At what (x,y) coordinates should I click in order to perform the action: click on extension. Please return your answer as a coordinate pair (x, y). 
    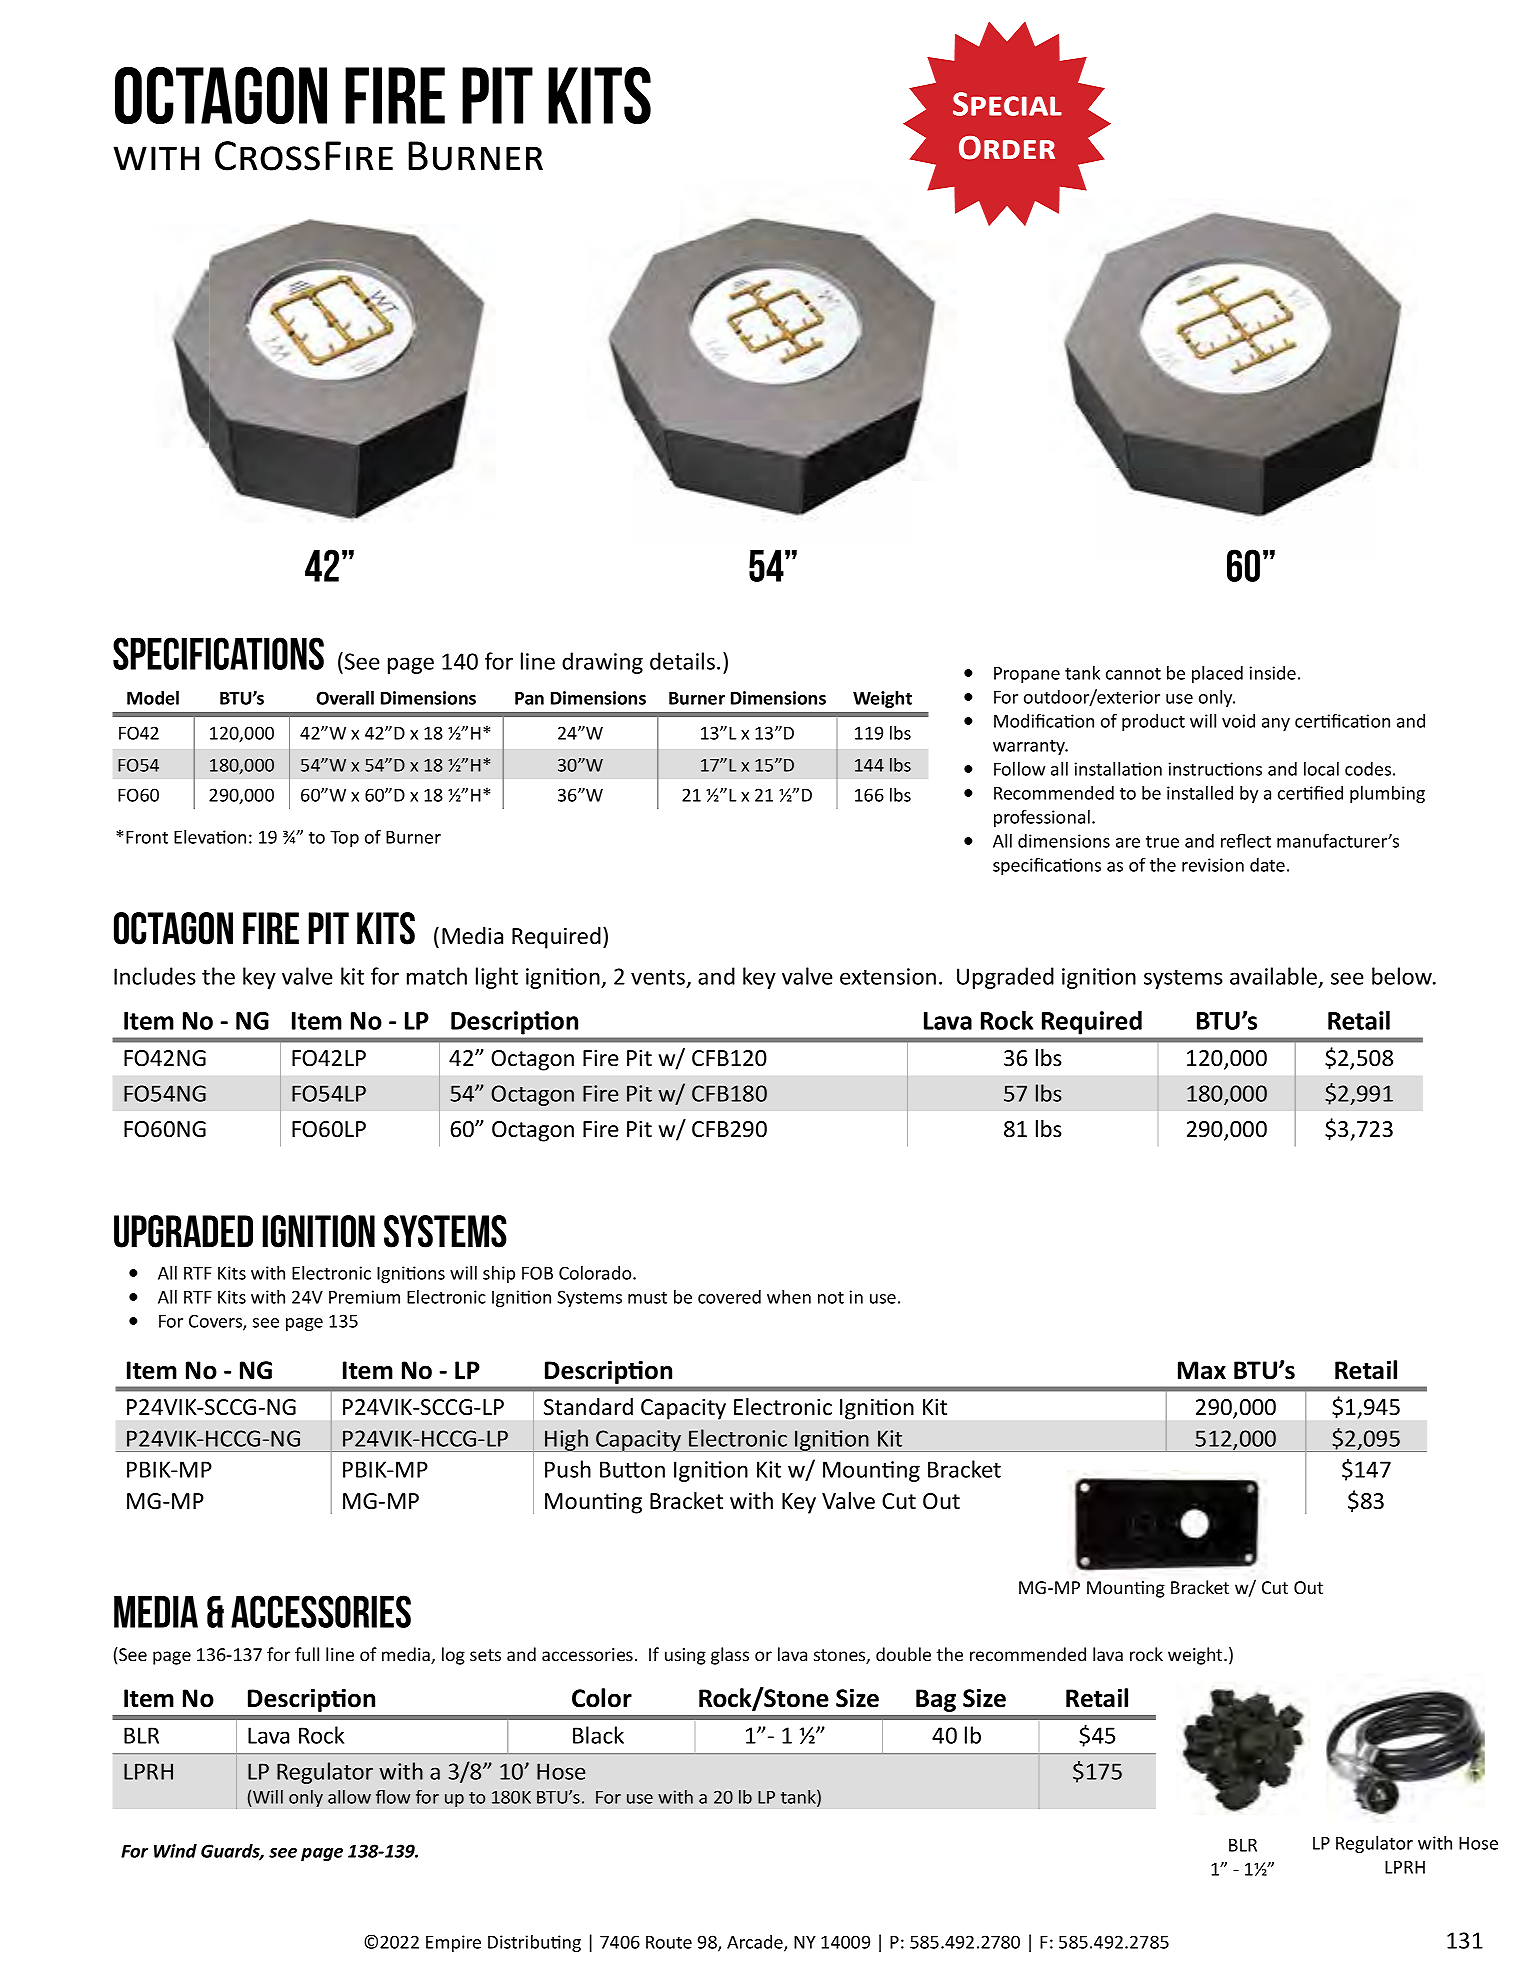
    Looking at the image, I should click on (888, 976).
